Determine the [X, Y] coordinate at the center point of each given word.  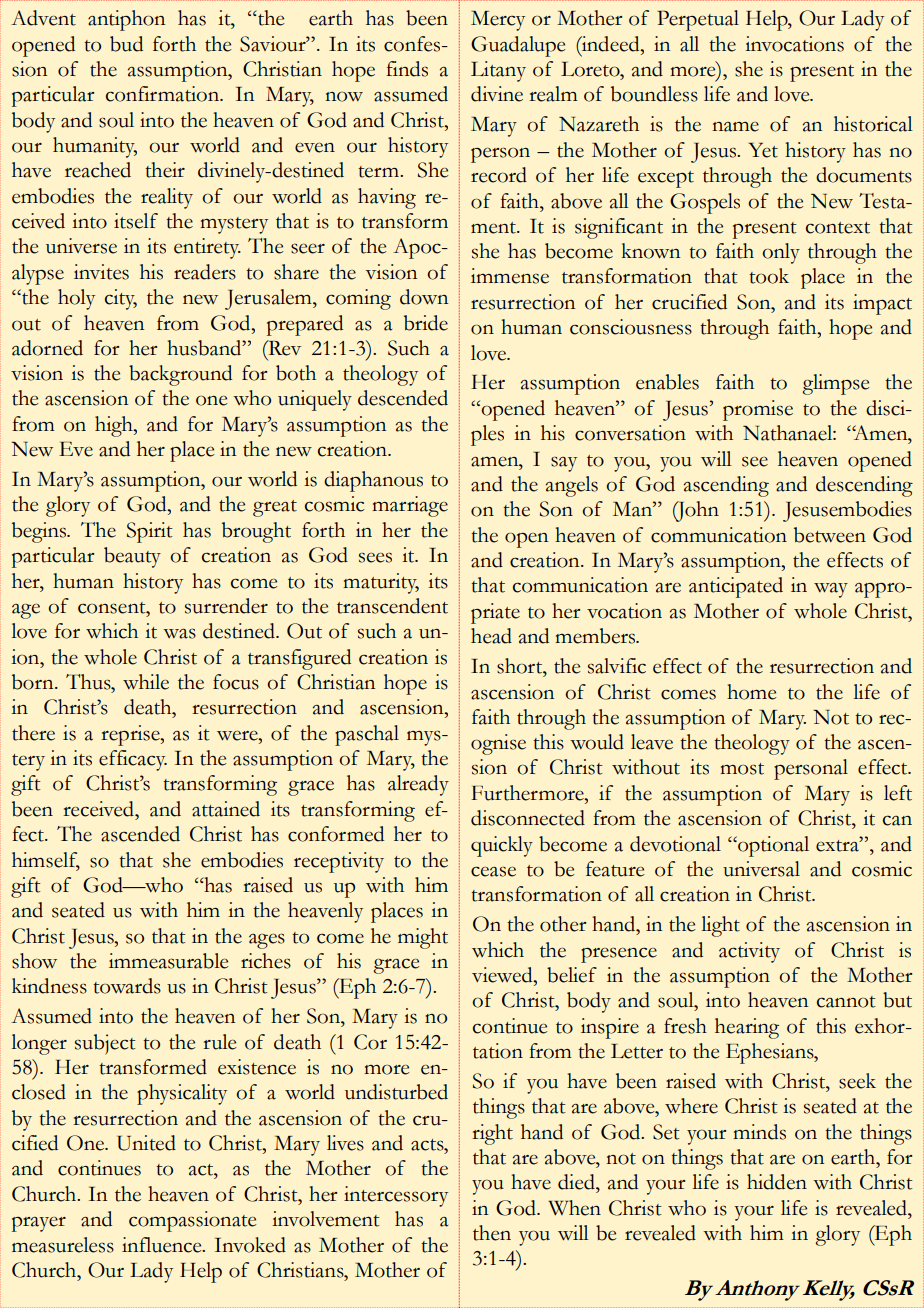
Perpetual [698, 20]
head [491, 636]
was [179, 633]
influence [163, 1245]
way [831, 590]
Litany [498, 71]
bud [126, 44]
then [492, 1233]
